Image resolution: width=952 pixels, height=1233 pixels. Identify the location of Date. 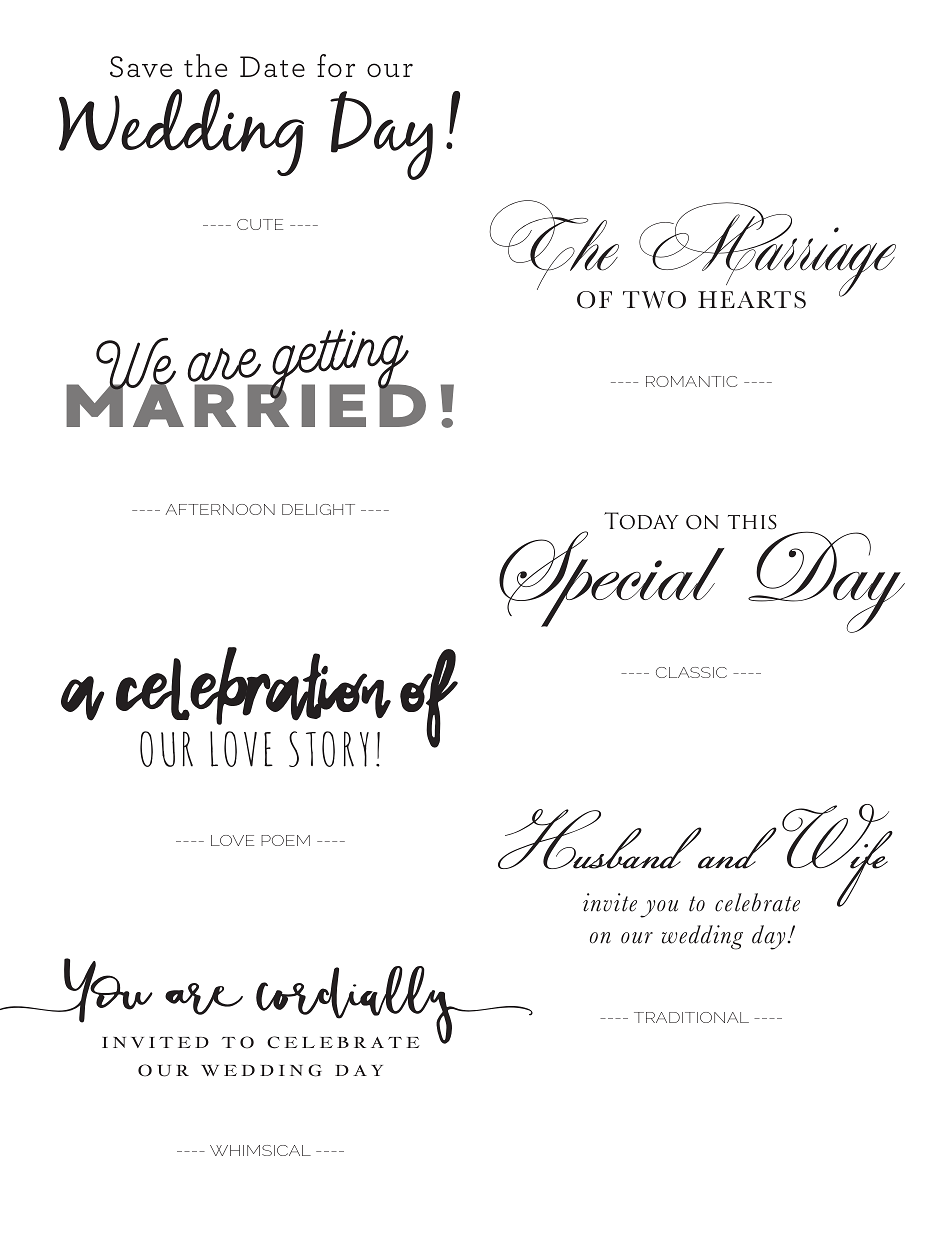
(272, 66).
